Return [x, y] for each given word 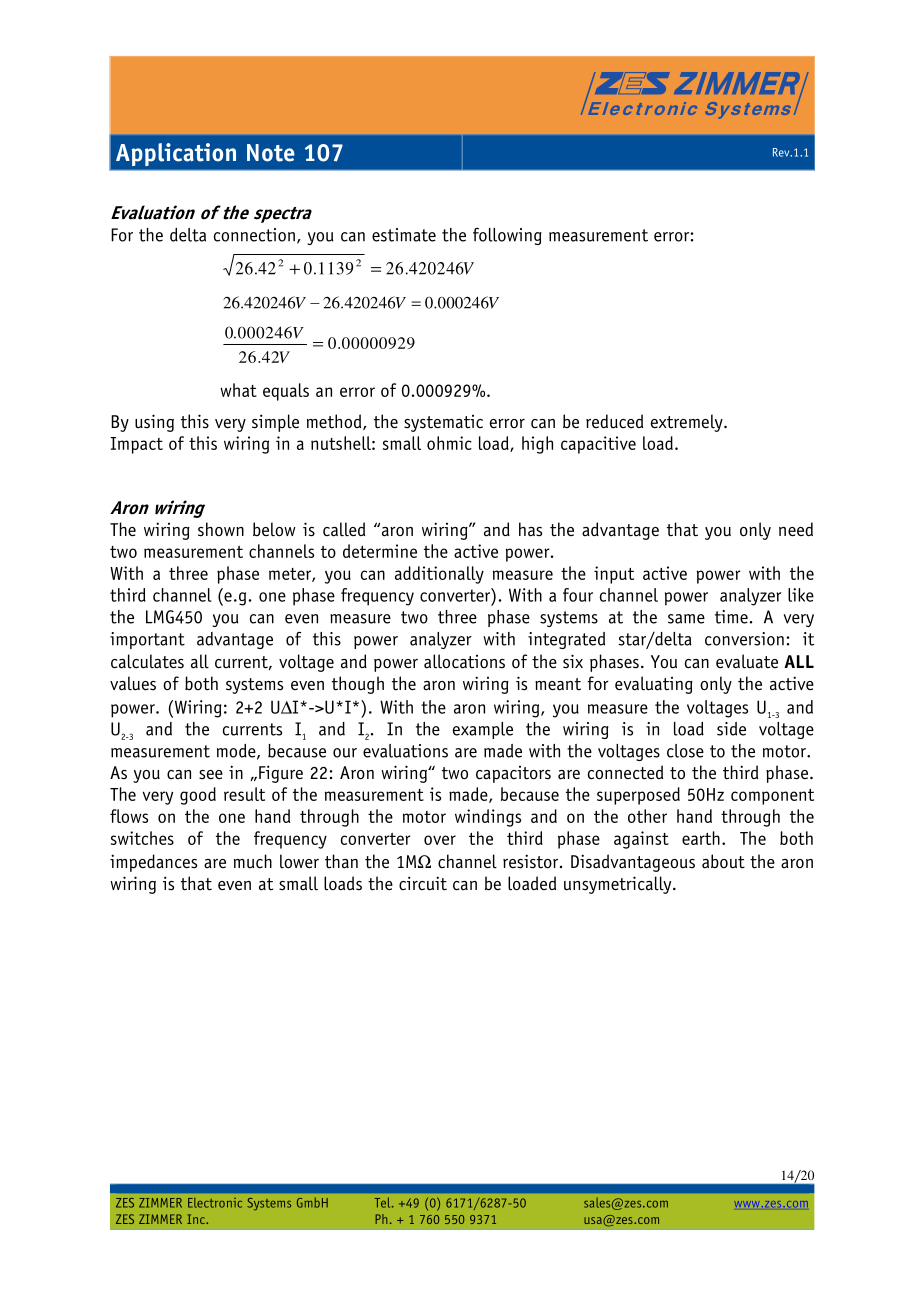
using [154, 423]
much [253, 861]
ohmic [449, 443]
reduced [614, 421]
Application [176, 154]
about [723, 861]
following [507, 236]
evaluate [747, 661]
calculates [147, 661]
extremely [688, 423]
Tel [384, 1202]
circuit [423, 883]
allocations [464, 661]
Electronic [215, 1203]
